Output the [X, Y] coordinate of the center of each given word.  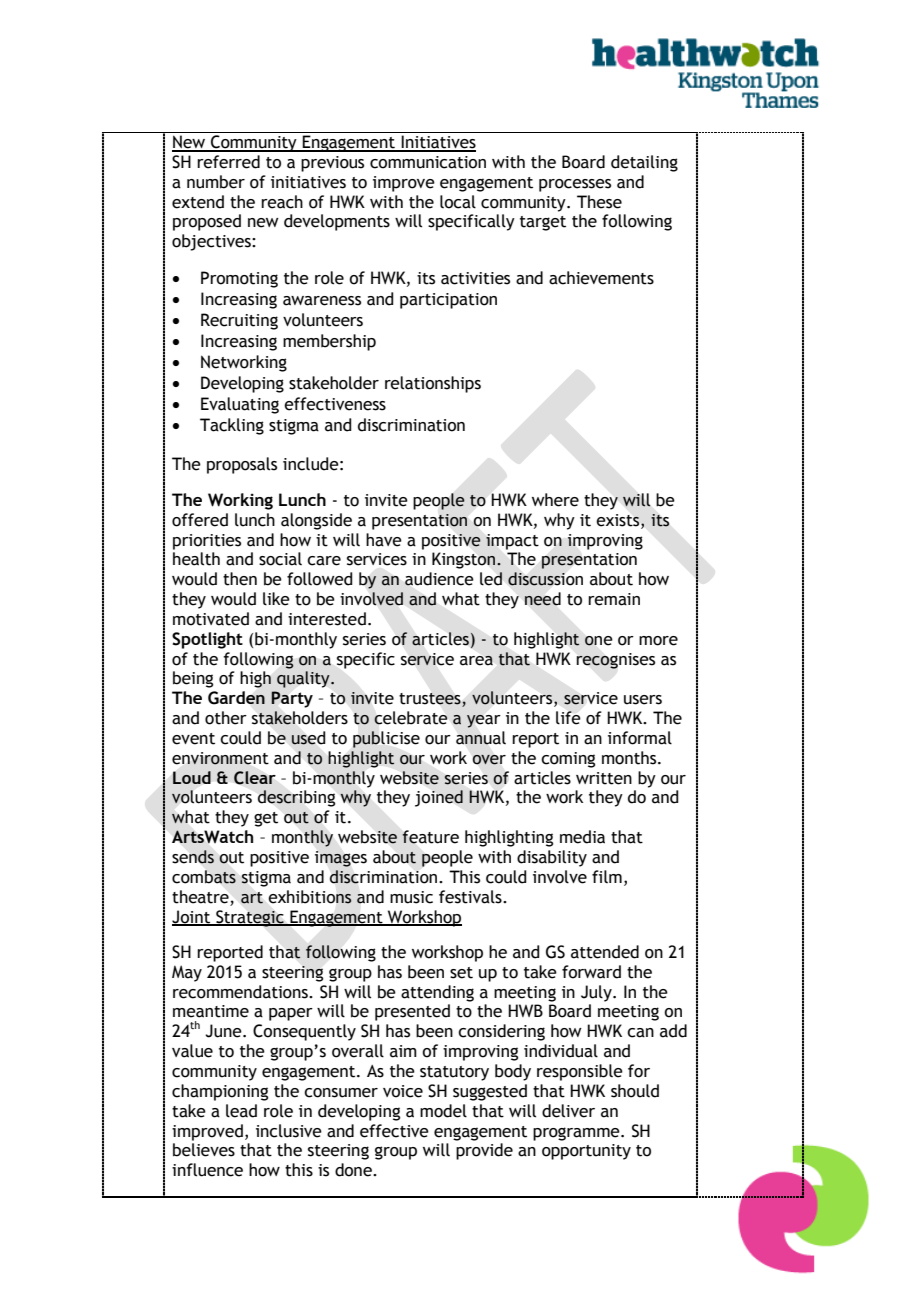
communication [428, 162]
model [443, 1111]
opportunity [586, 1152]
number [216, 182]
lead [241, 1111]
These [599, 202]
